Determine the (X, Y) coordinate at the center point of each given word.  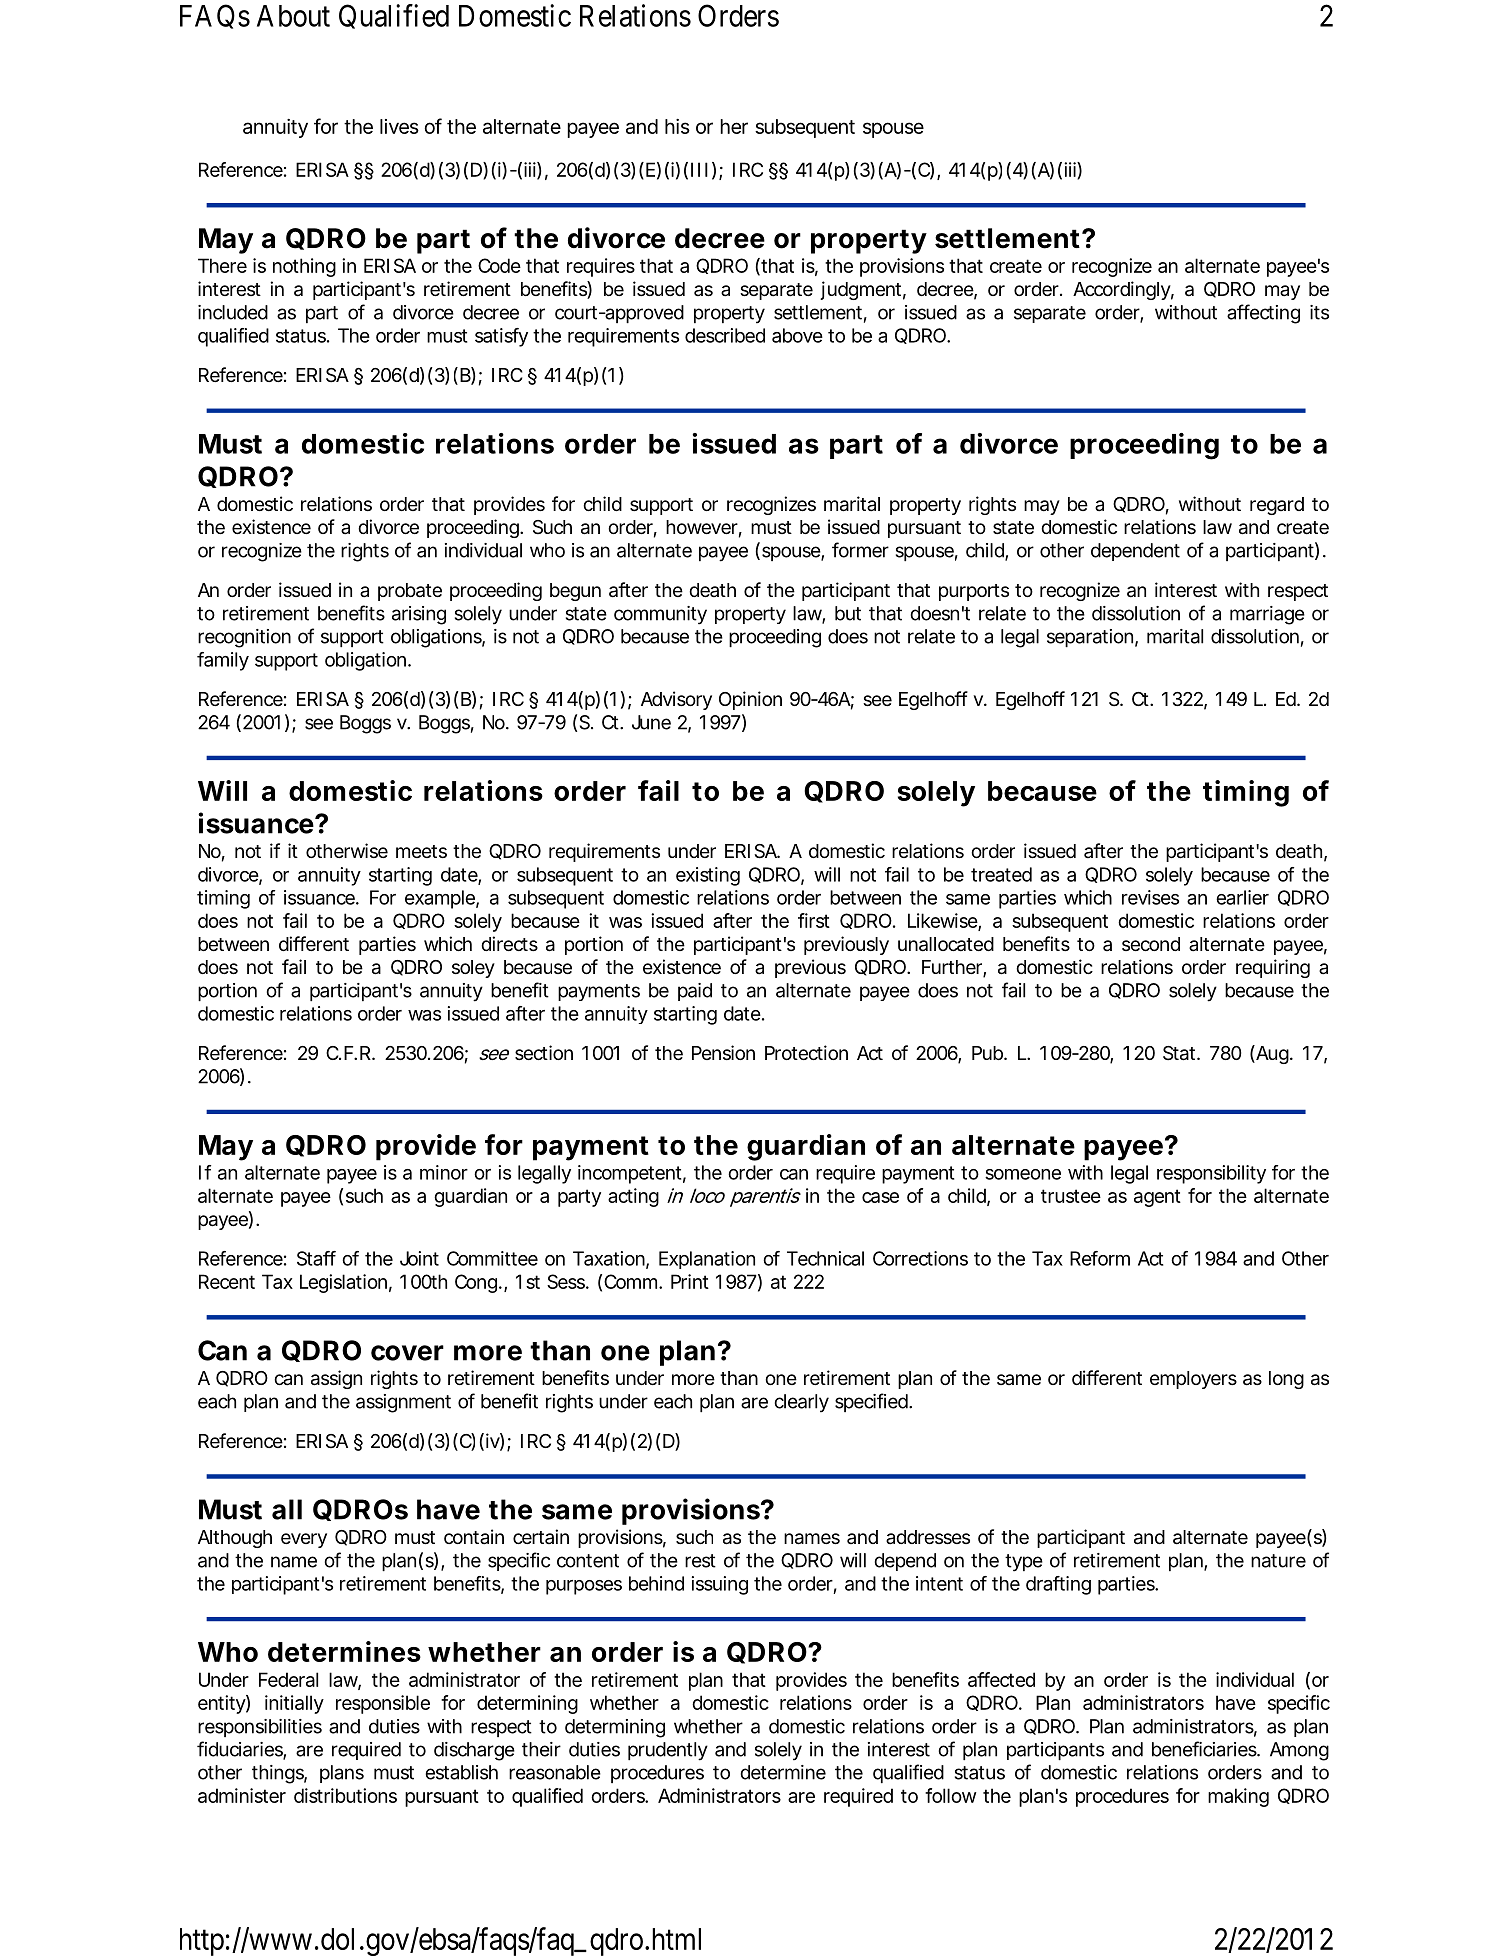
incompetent (629, 1174)
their (541, 1749)
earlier (1242, 897)
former (860, 550)
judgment (860, 290)
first (814, 920)
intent (939, 1583)
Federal (288, 1679)
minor (444, 1172)
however (702, 527)
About (293, 16)
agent (1157, 1198)
